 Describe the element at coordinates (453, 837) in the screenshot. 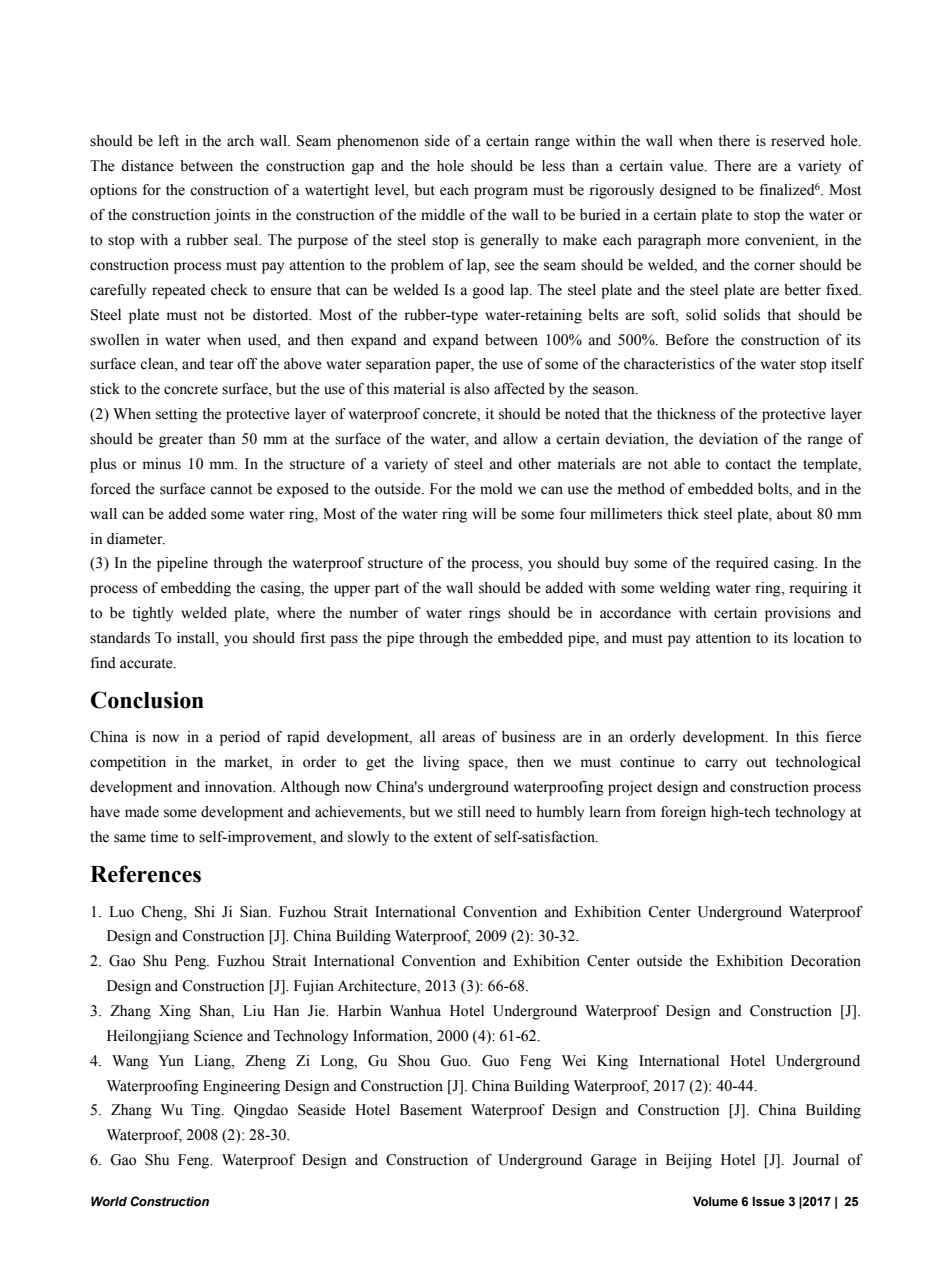

I see `extent` at that location.
